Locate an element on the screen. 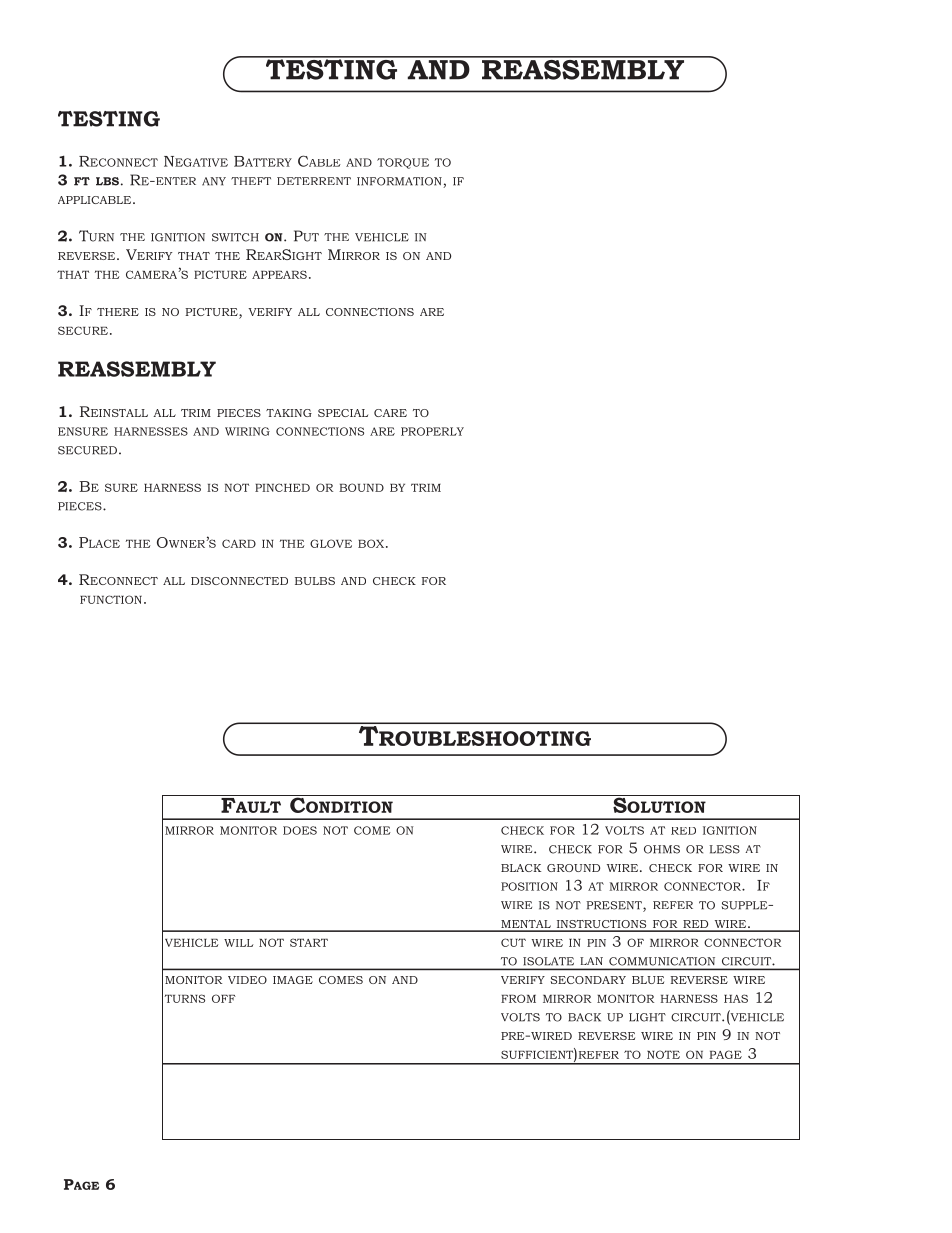 The height and width of the screenshot is (1233, 952). CARE is located at coordinates (390, 413).
